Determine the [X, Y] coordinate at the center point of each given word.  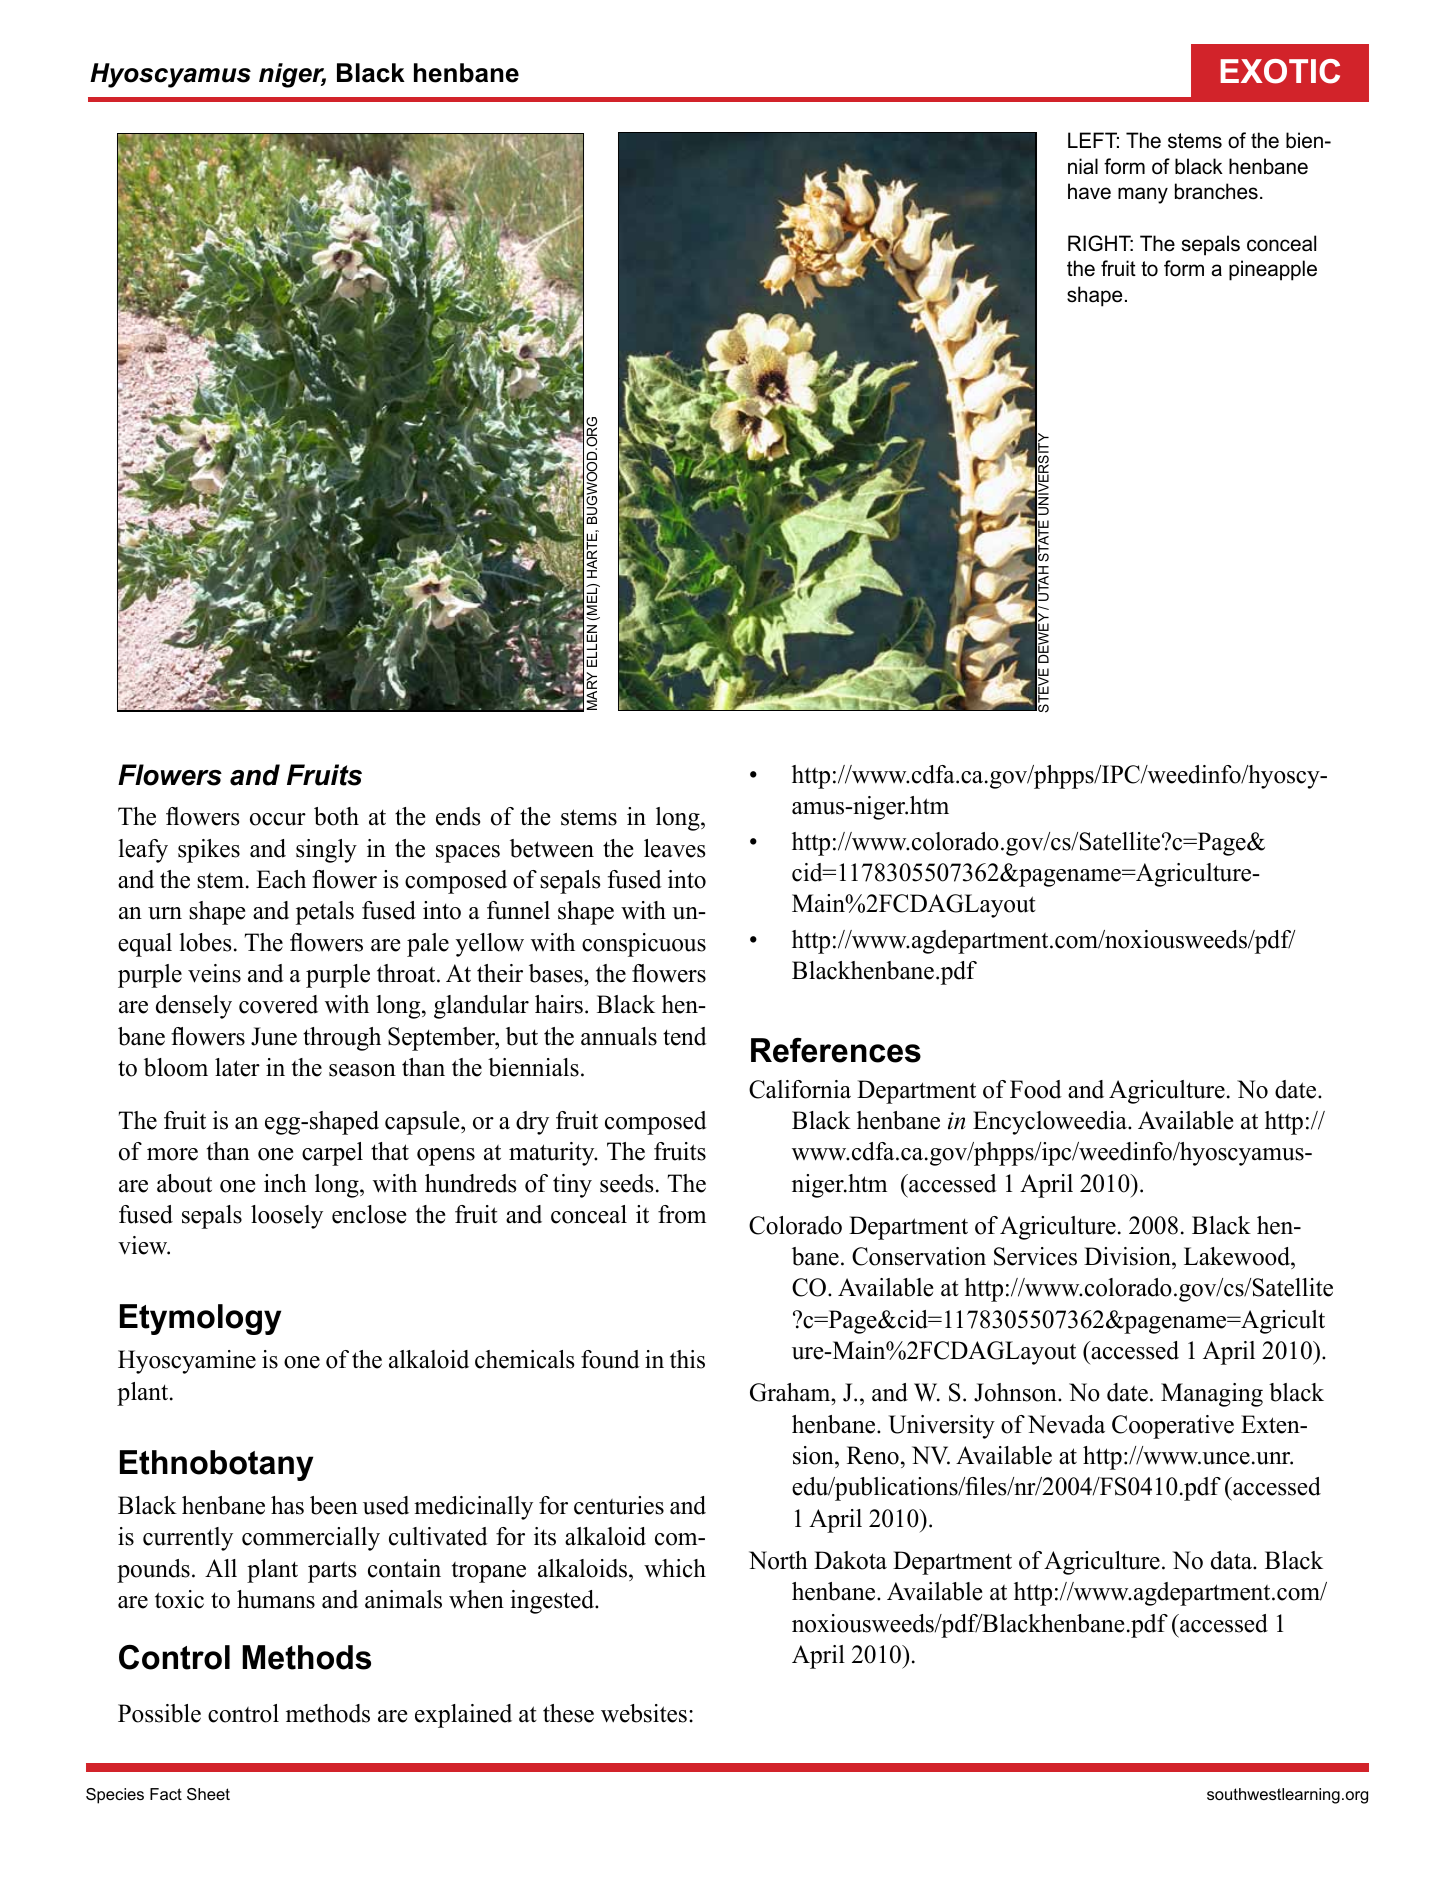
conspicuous [644, 945]
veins [214, 973]
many [1143, 195]
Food [1036, 1089]
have [1089, 191]
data [1232, 1560]
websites [644, 1713]
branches [1216, 191]
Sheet [208, 1794]
